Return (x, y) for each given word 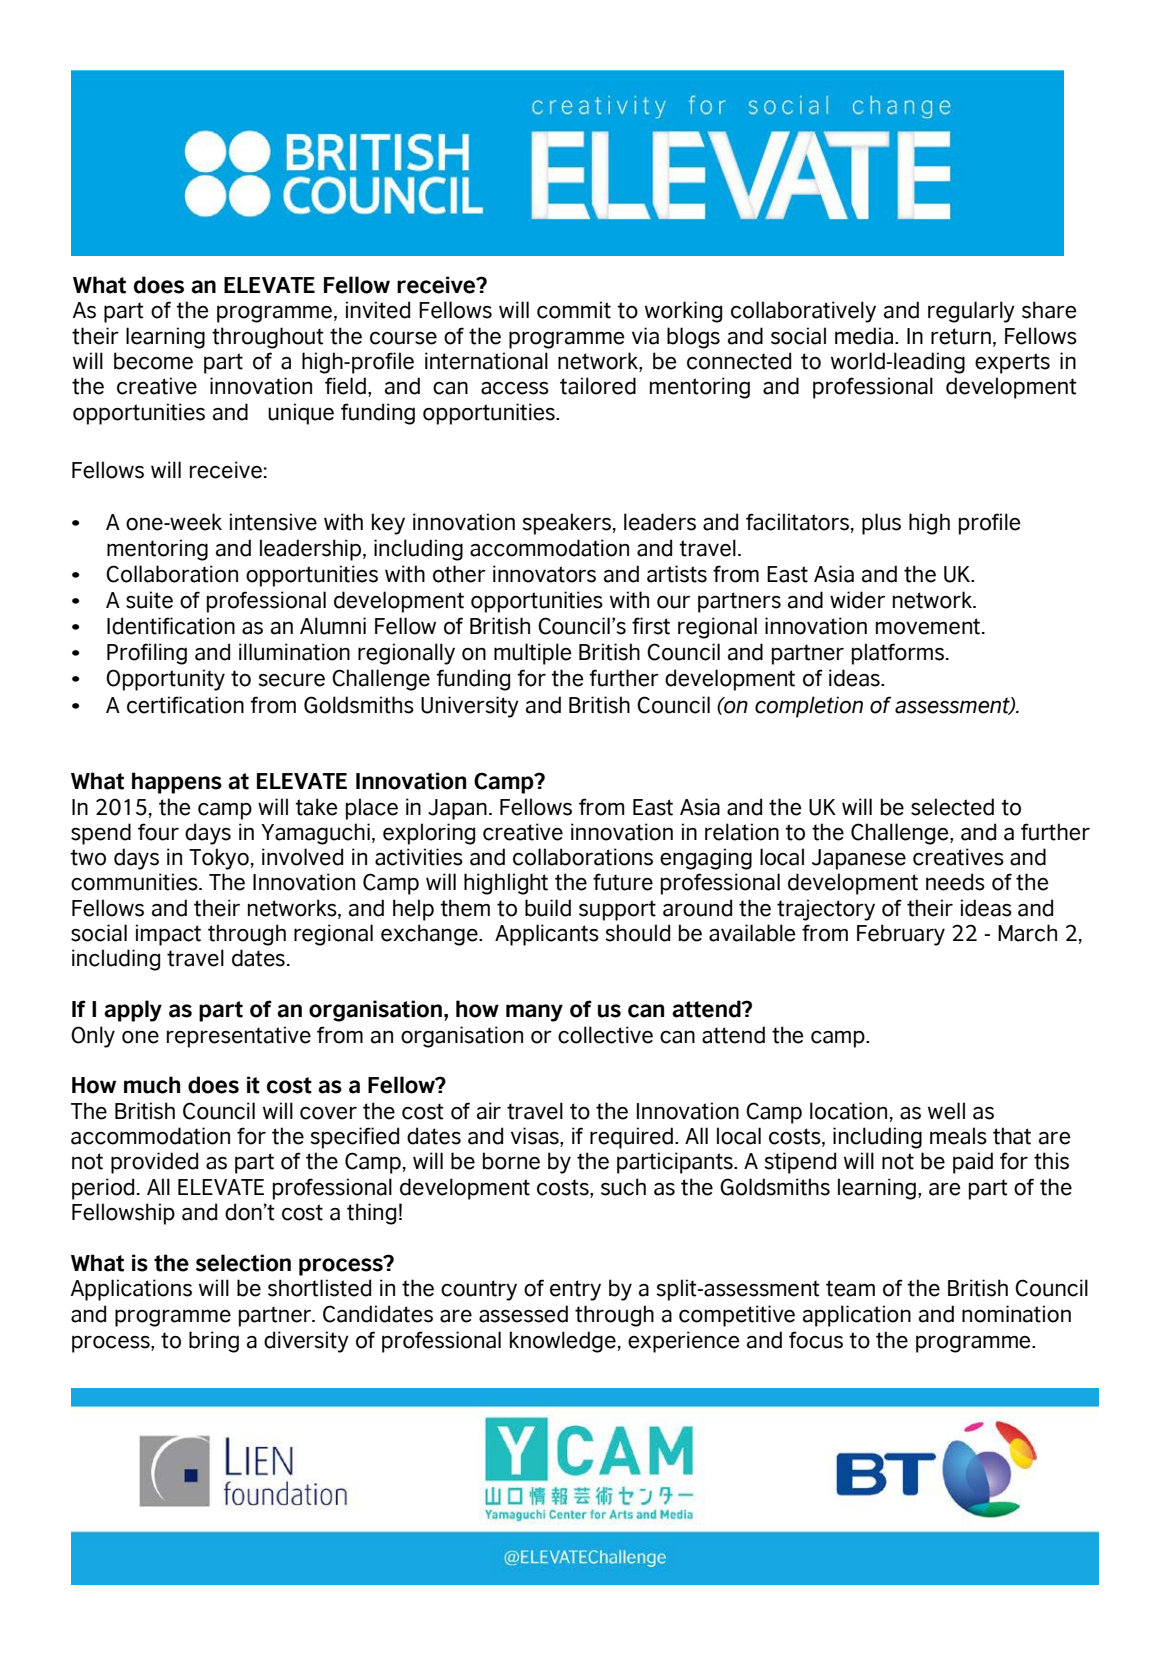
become (153, 361)
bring (214, 1342)
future (623, 882)
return (961, 336)
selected (952, 807)
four (158, 832)
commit (574, 310)
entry (575, 1290)
